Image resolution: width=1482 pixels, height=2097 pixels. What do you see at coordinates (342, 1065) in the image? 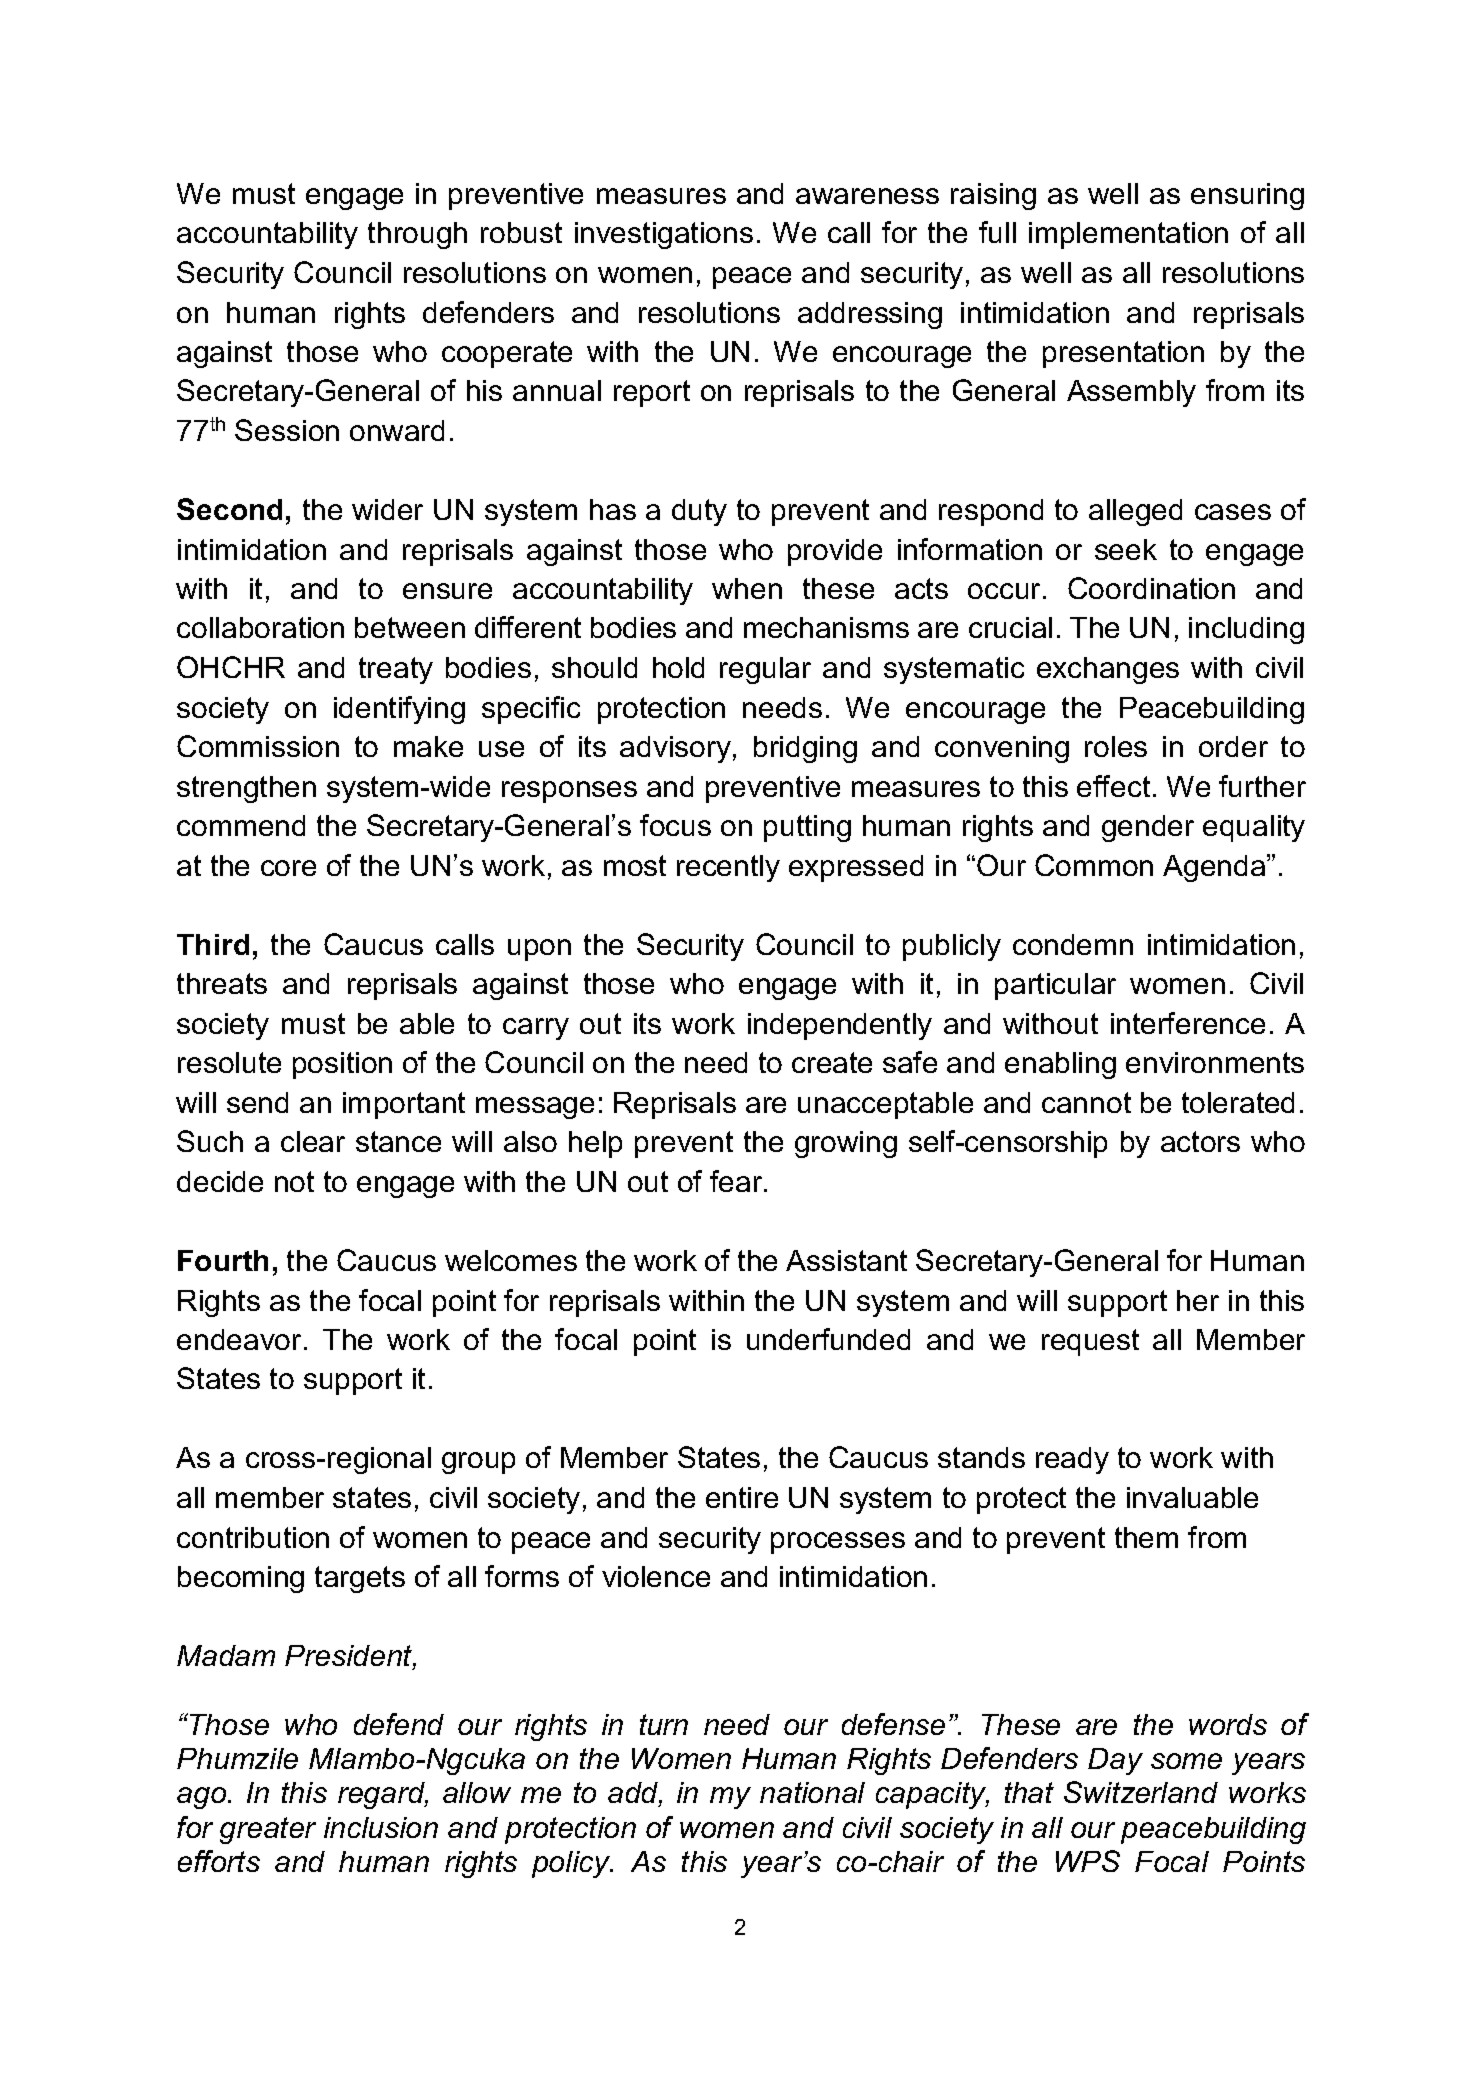
I see `position` at bounding box center [342, 1065].
